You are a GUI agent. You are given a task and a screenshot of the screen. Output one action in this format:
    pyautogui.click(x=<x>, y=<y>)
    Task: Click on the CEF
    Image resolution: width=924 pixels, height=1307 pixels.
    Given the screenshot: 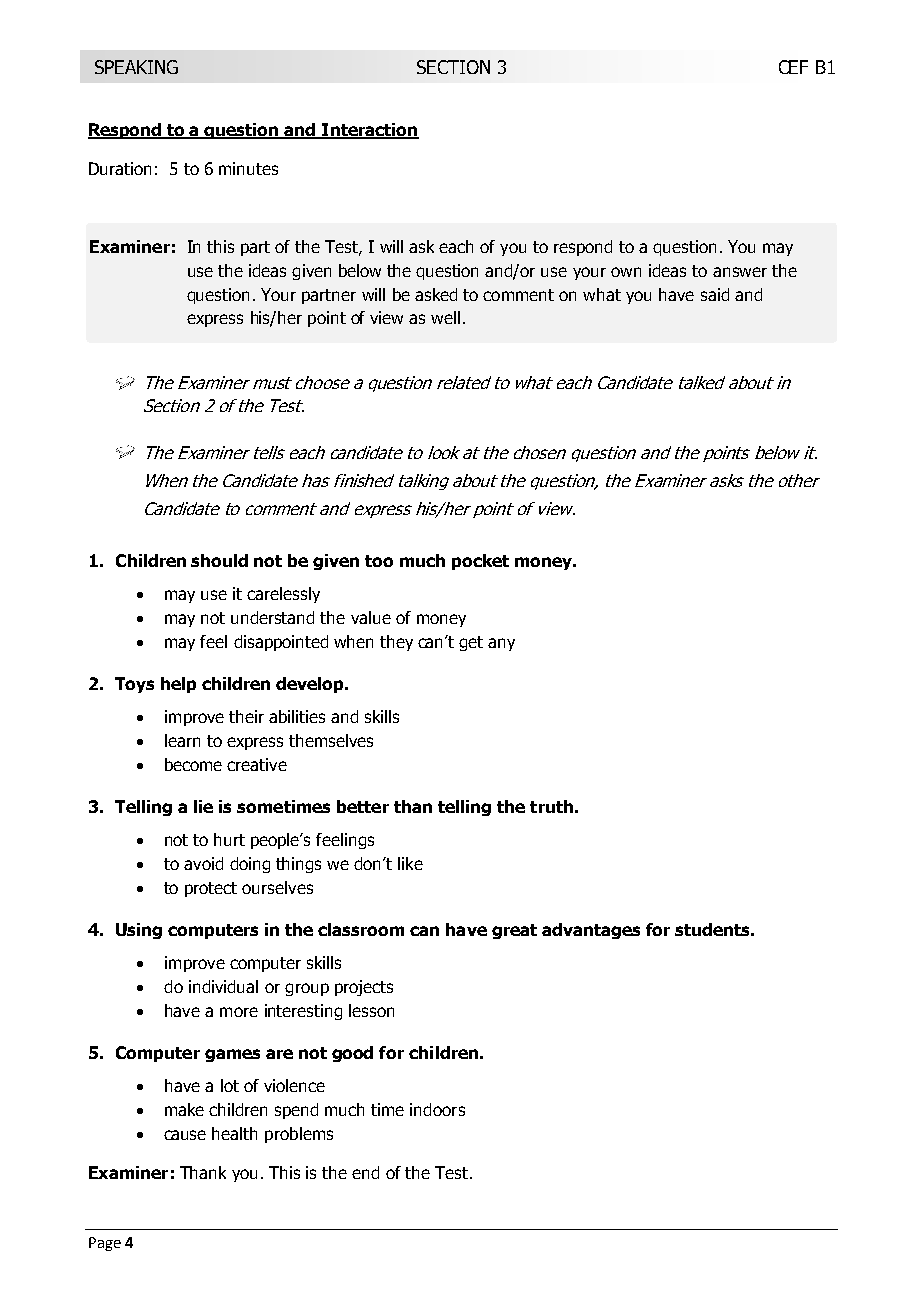 What is the action you would take?
    pyautogui.click(x=793, y=67)
